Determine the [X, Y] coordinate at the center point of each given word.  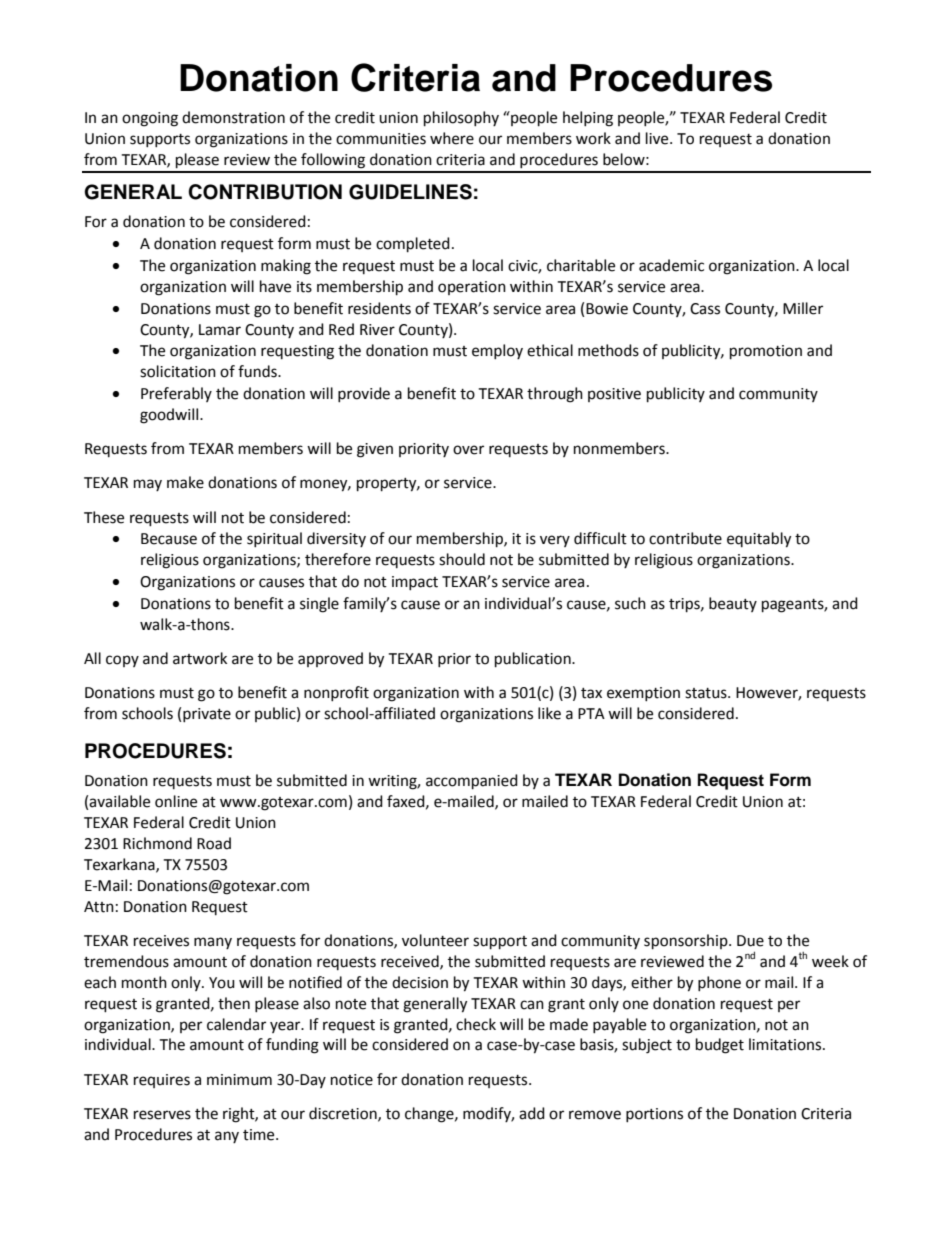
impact [415, 583]
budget [720, 1046]
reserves [162, 1115]
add [532, 1113]
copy [122, 661]
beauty [733, 604]
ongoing [150, 119]
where [452, 138]
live [658, 138]
